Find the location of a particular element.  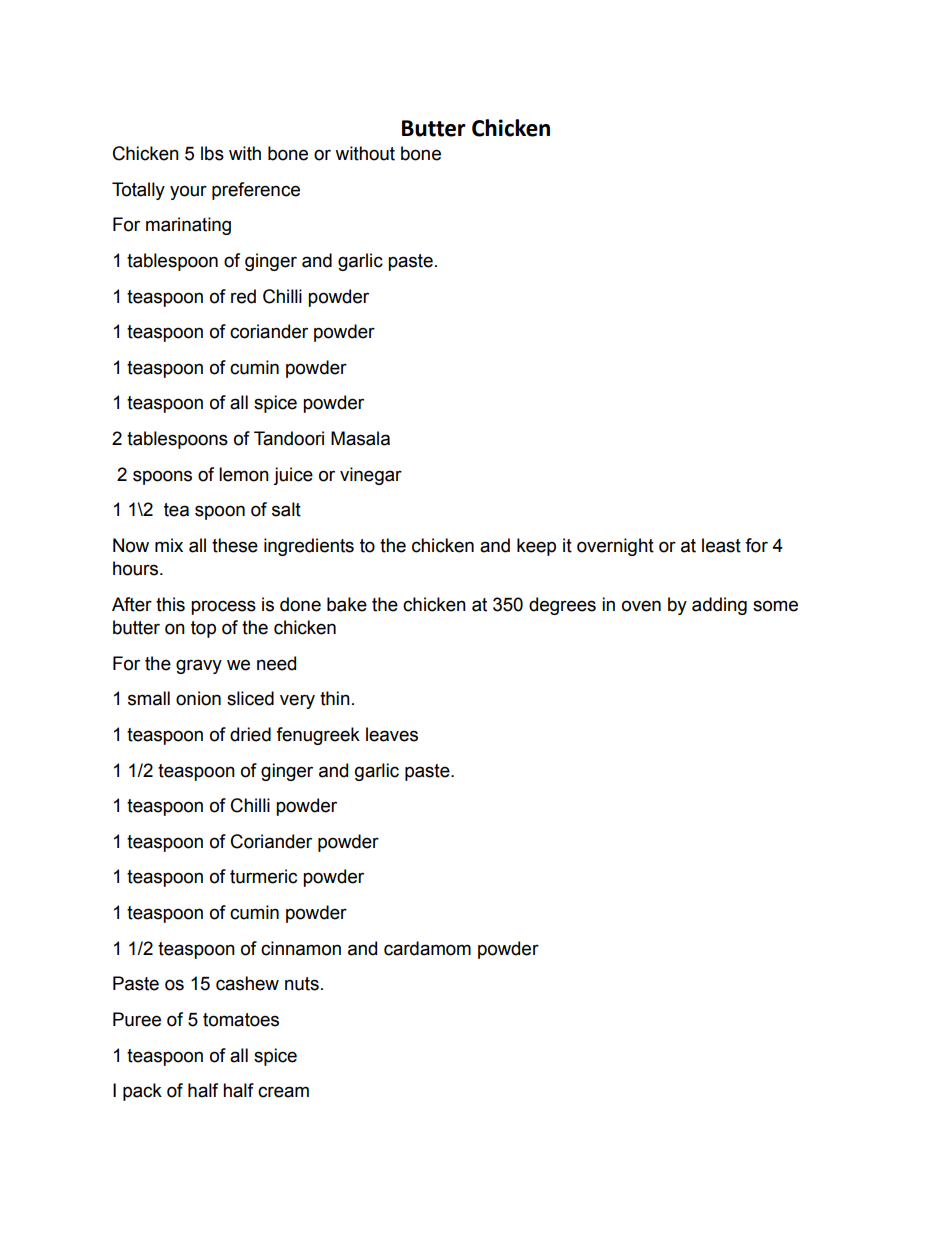

lbs is located at coordinates (212, 153).
